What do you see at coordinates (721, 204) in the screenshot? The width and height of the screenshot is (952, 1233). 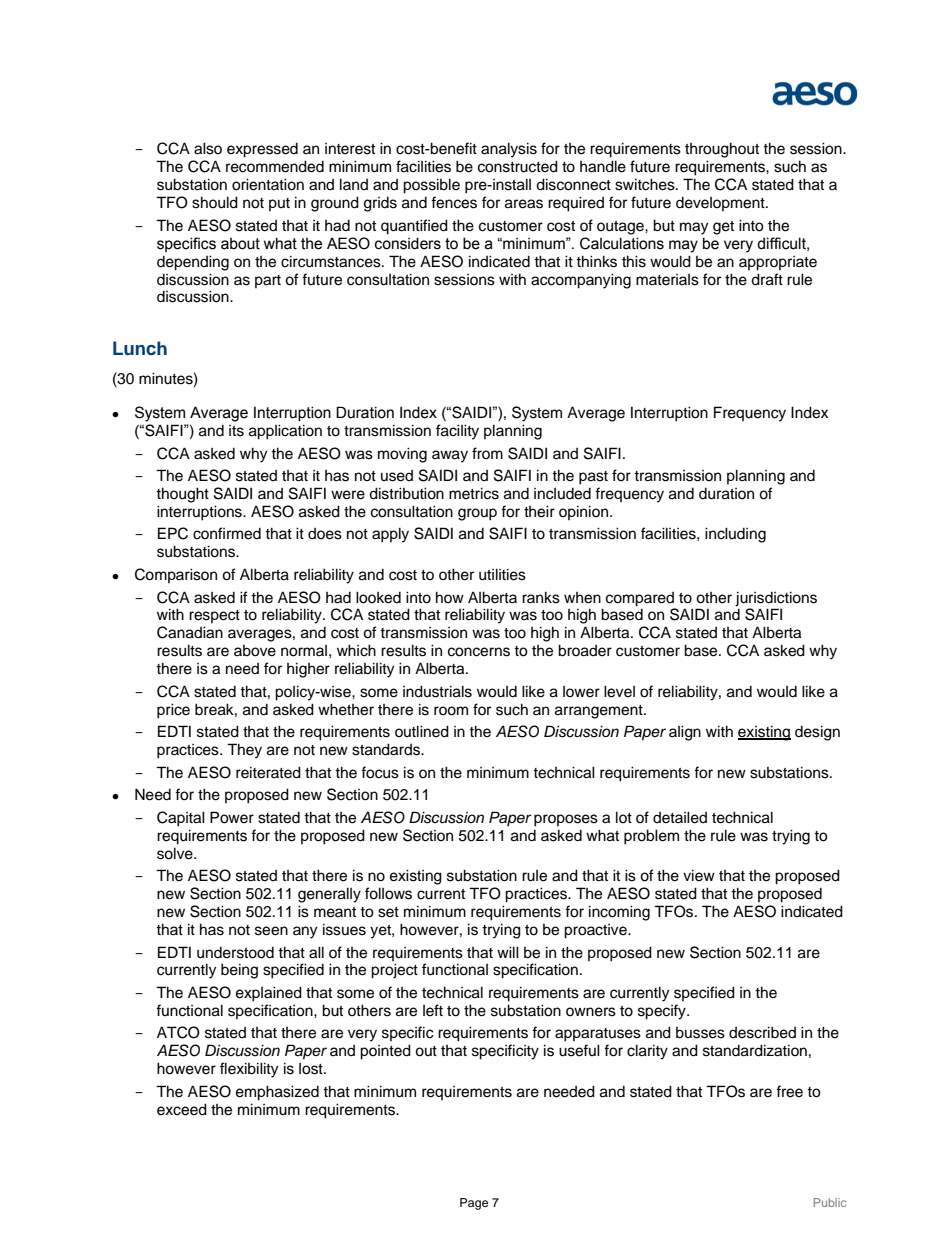 I see `development` at bounding box center [721, 204].
